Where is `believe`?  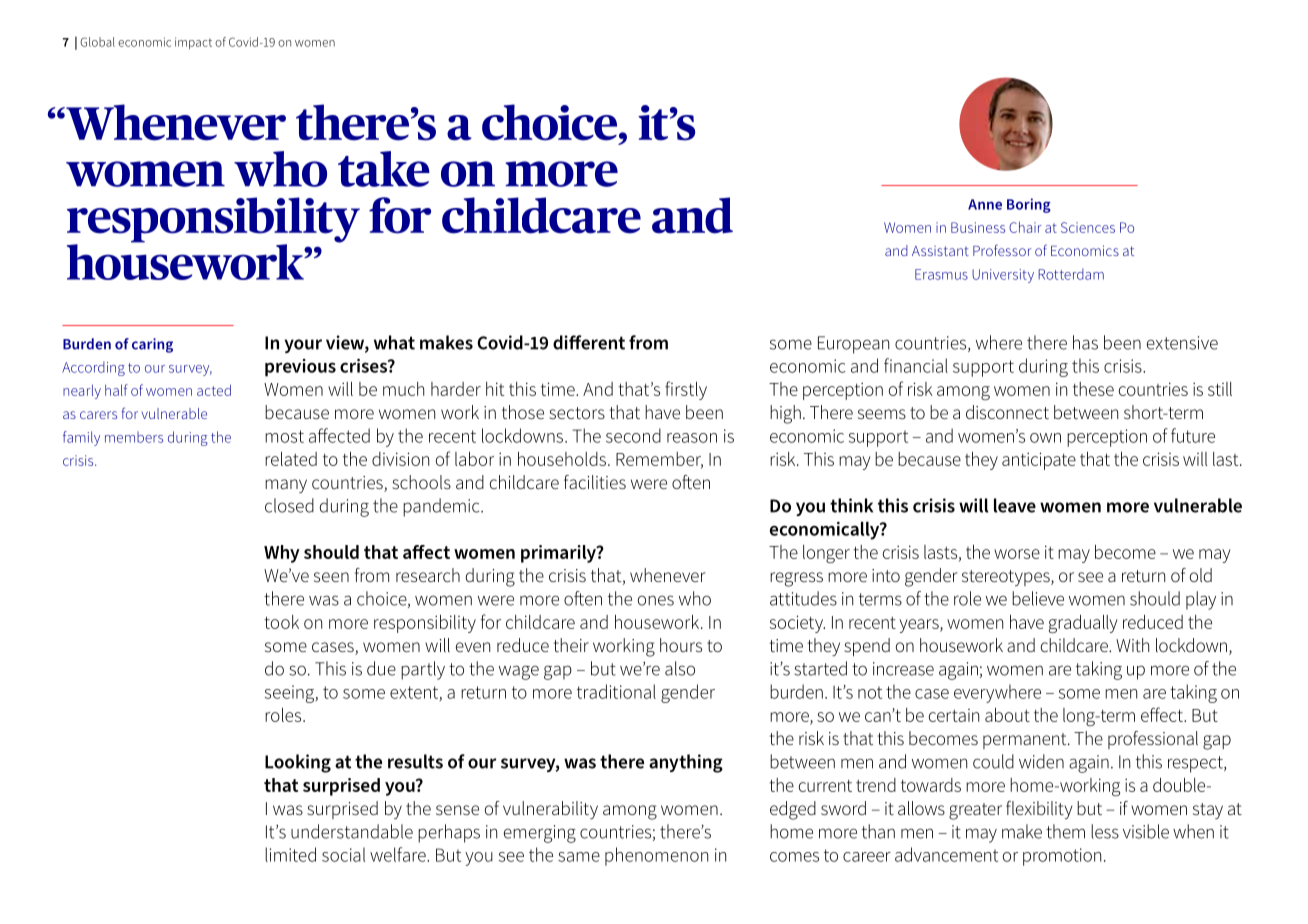 believe is located at coordinates (1038, 598).
